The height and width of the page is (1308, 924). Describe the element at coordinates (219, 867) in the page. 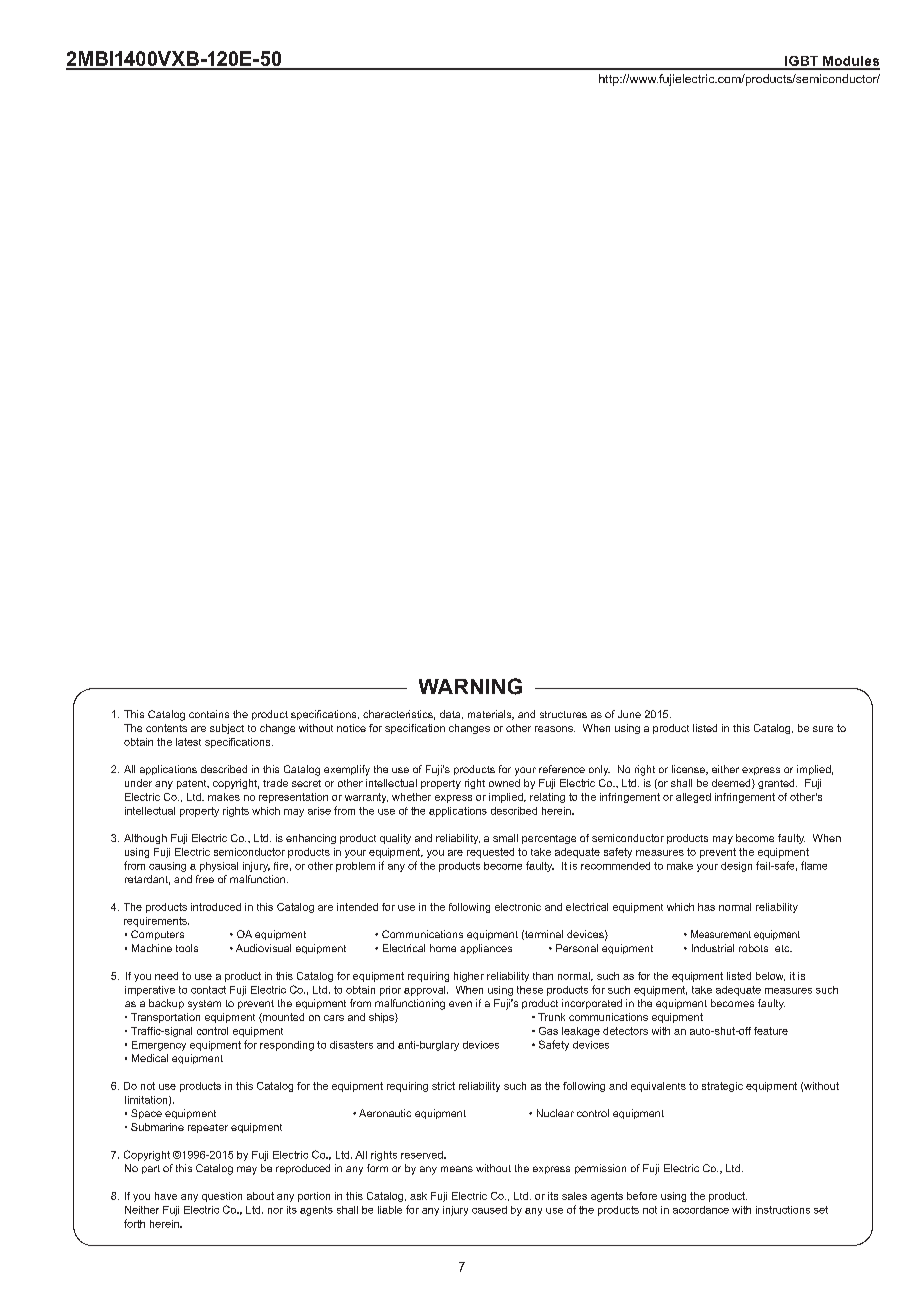

I see `physical` at that location.
